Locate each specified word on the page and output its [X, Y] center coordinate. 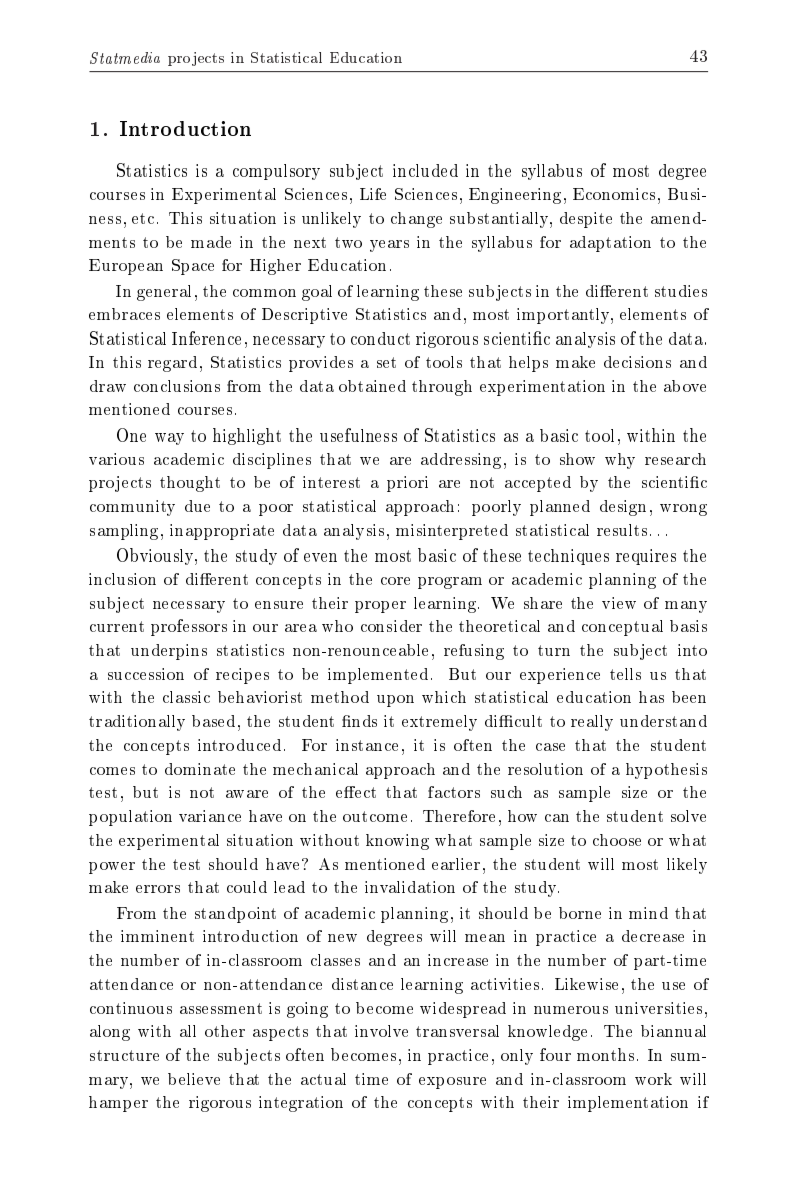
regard [172, 364]
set [386, 362]
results [622, 530]
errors [158, 889]
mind [648, 913]
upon [395, 701]
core [395, 581]
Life [373, 194]
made [211, 242]
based [213, 721]
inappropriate [222, 532]
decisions [637, 362]
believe [194, 1079]
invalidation [410, 887]
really [592, 723]
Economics [614, 194]
